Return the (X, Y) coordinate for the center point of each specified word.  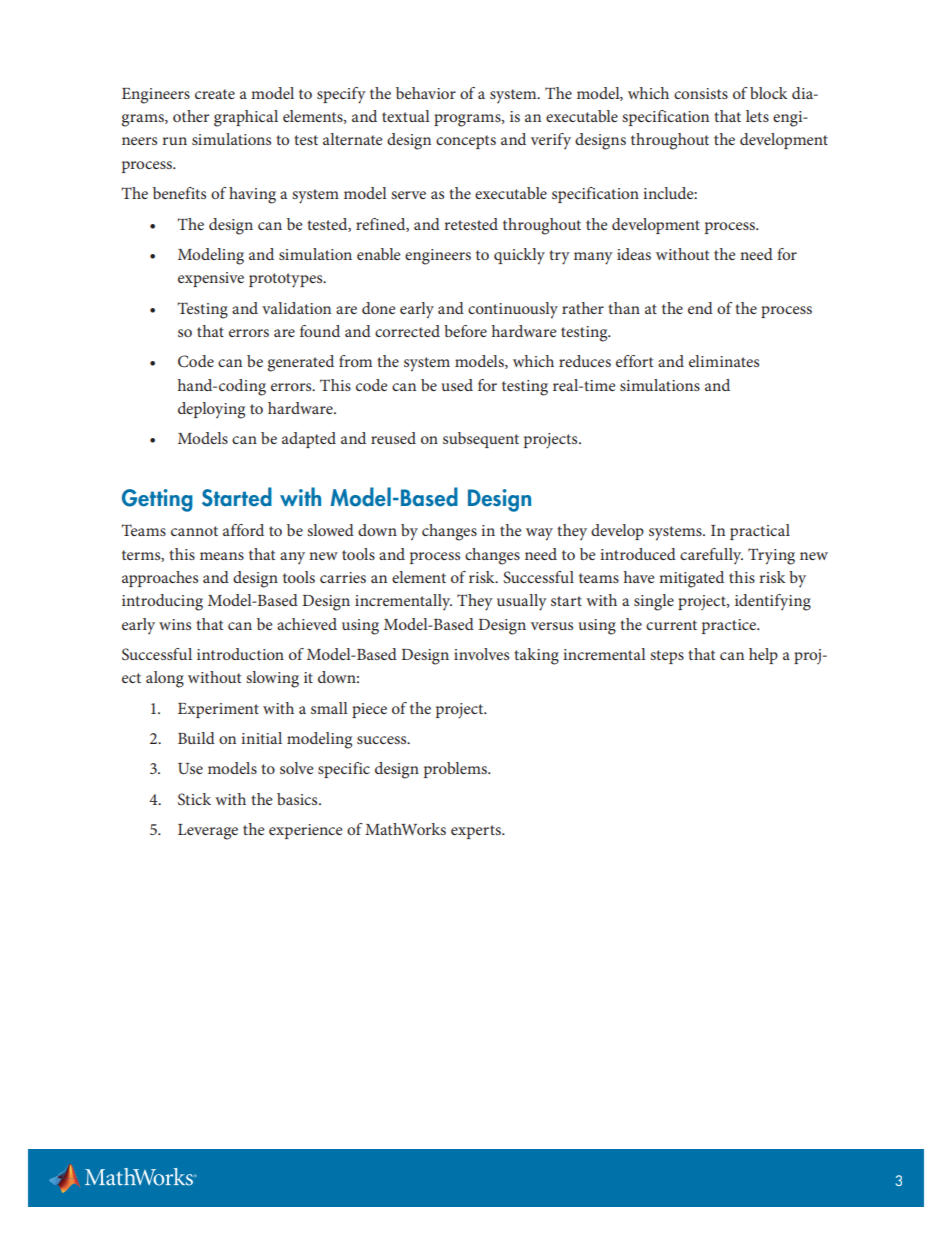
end (700, 308)
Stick (194, 799)
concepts (466, 142)
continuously (513, 310)
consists (701, 93)
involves (481, 654)
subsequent (481, 440)
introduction (240, 654)
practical (760, 532)
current (671, 625)
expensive (211, 279)
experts (477, 832)
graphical (246, 118)
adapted (309, 440)
